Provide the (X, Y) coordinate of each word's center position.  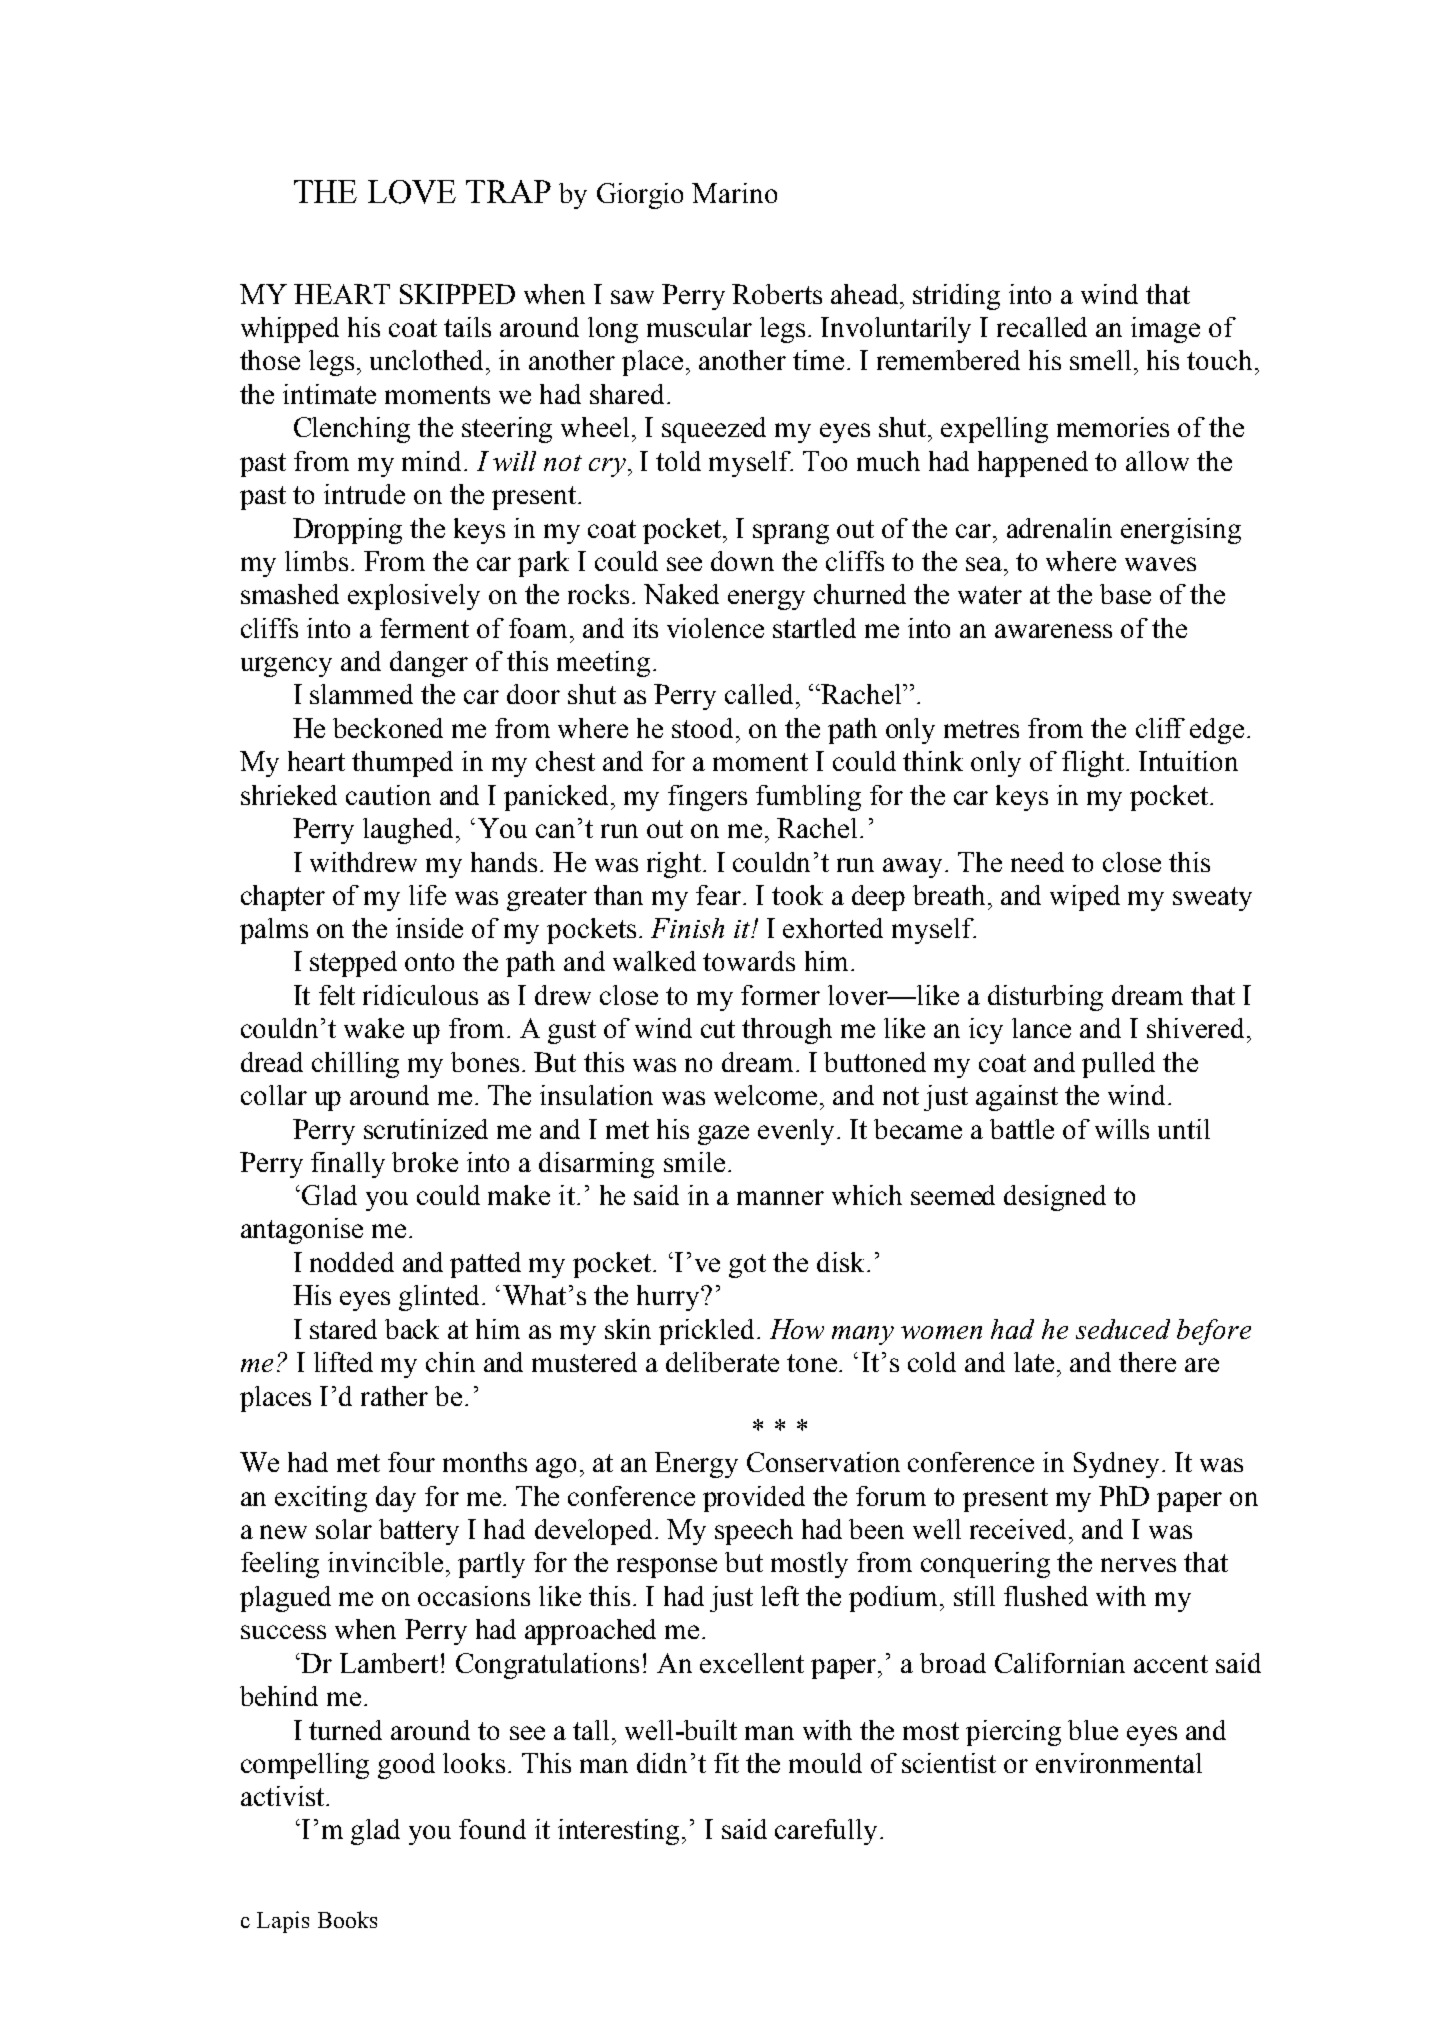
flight (1094, 764)
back (412, 1329)
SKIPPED (457, 294)
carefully (828, 1832)
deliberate (722, 1362)
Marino (734, 193)
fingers (707, 798)
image (1165, 330)
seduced (1123, 1329)
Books (347, 1919)
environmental (1119, 1763)
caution (388, 795)
